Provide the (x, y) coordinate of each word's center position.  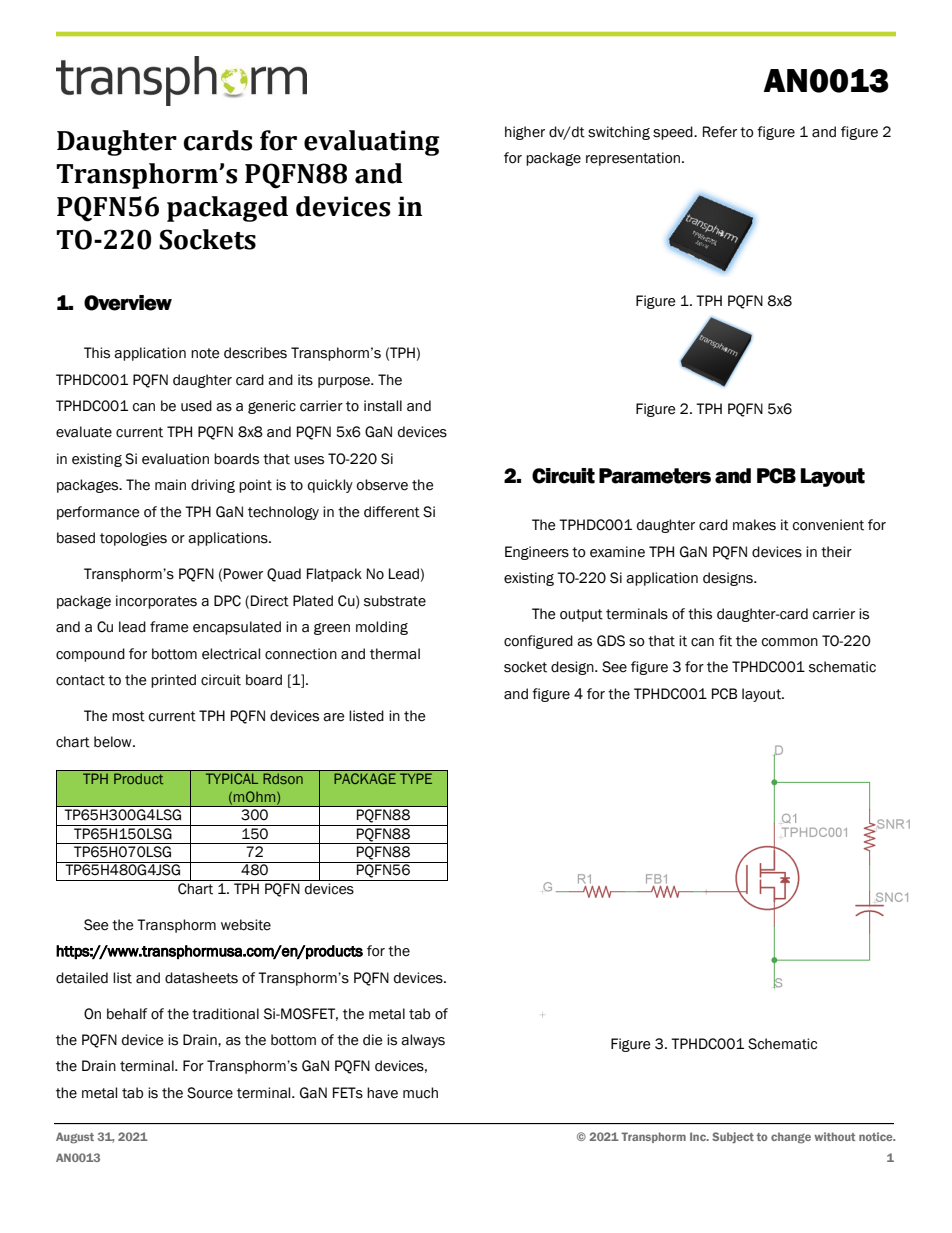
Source (210, 1093)
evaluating (371, 143)
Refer (720, 132)
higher (525, 133)
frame (169, 627)
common (790, 642)
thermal (395, 654)
